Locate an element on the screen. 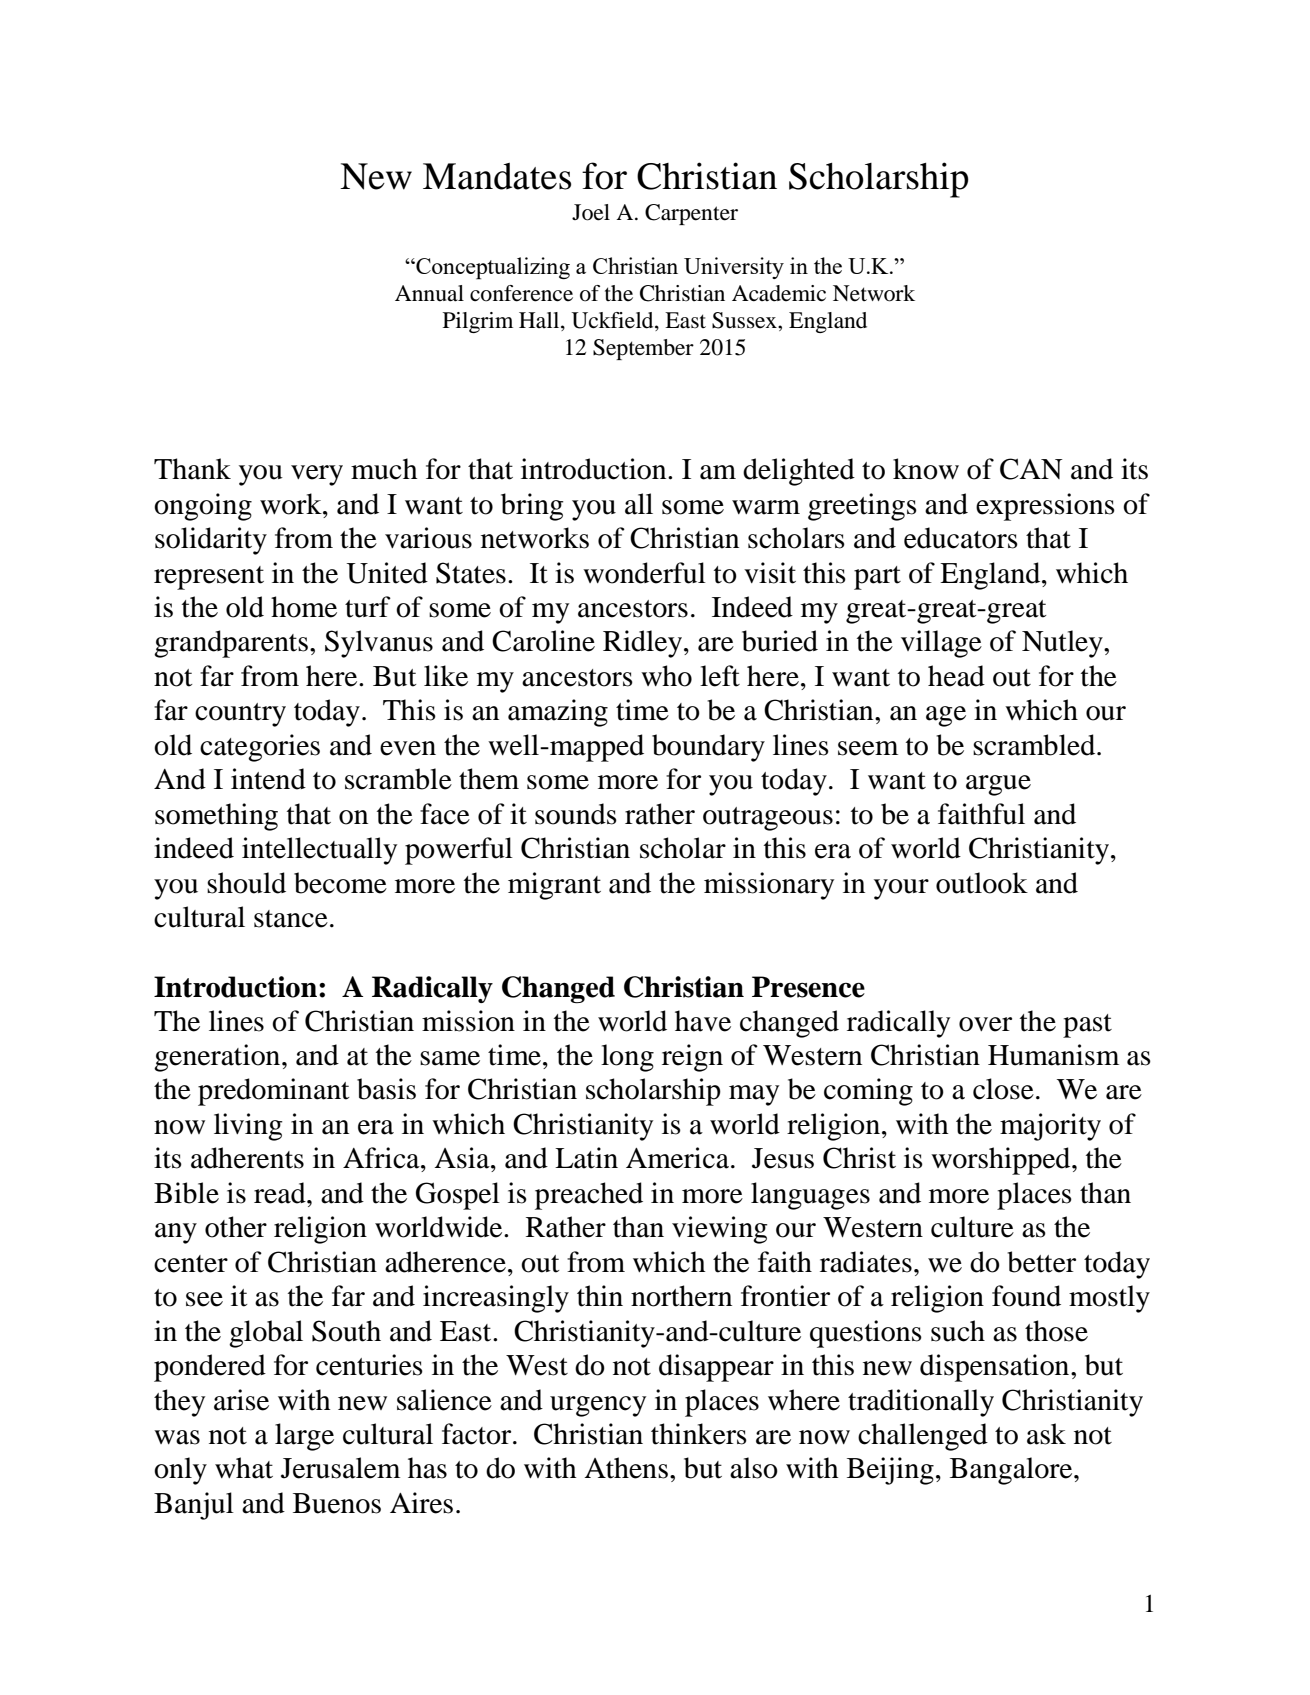  home is located at coordinates (304, 607).
